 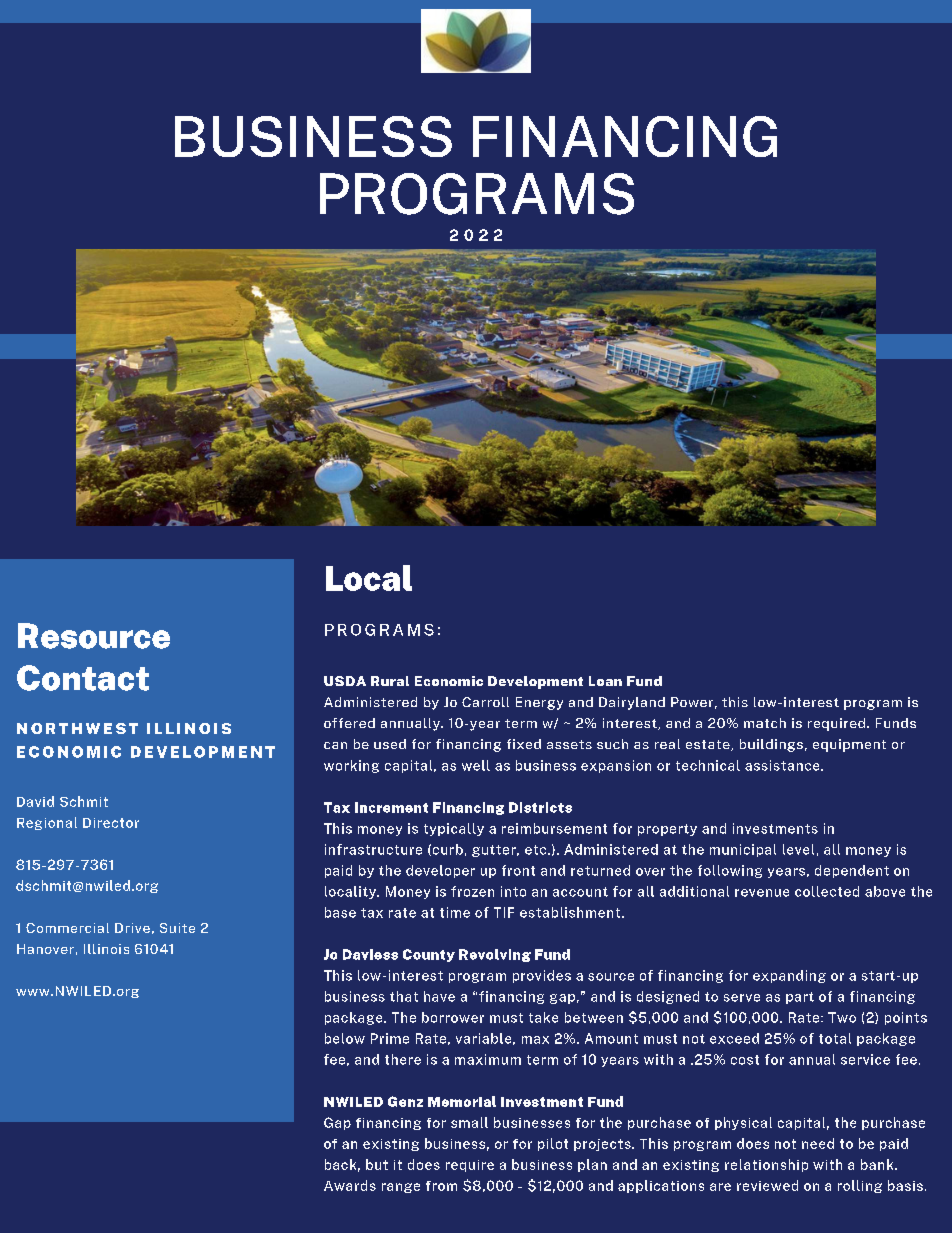 What do you see at coordinates (765, 723) in the screenshot?
I see `match` at bounding box center [765, 723].
